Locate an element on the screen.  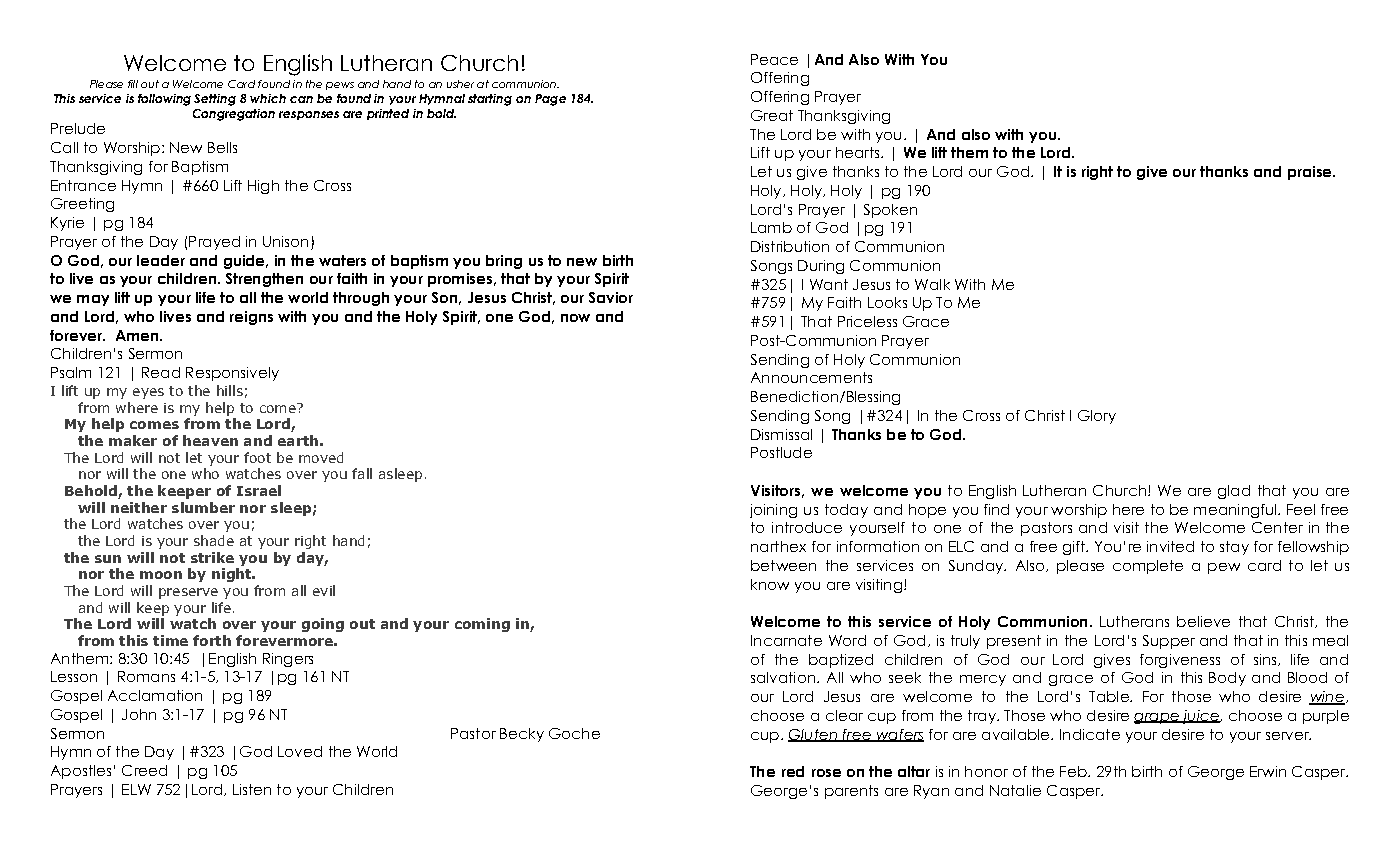
heaven is located at coordinates (210, 440).
